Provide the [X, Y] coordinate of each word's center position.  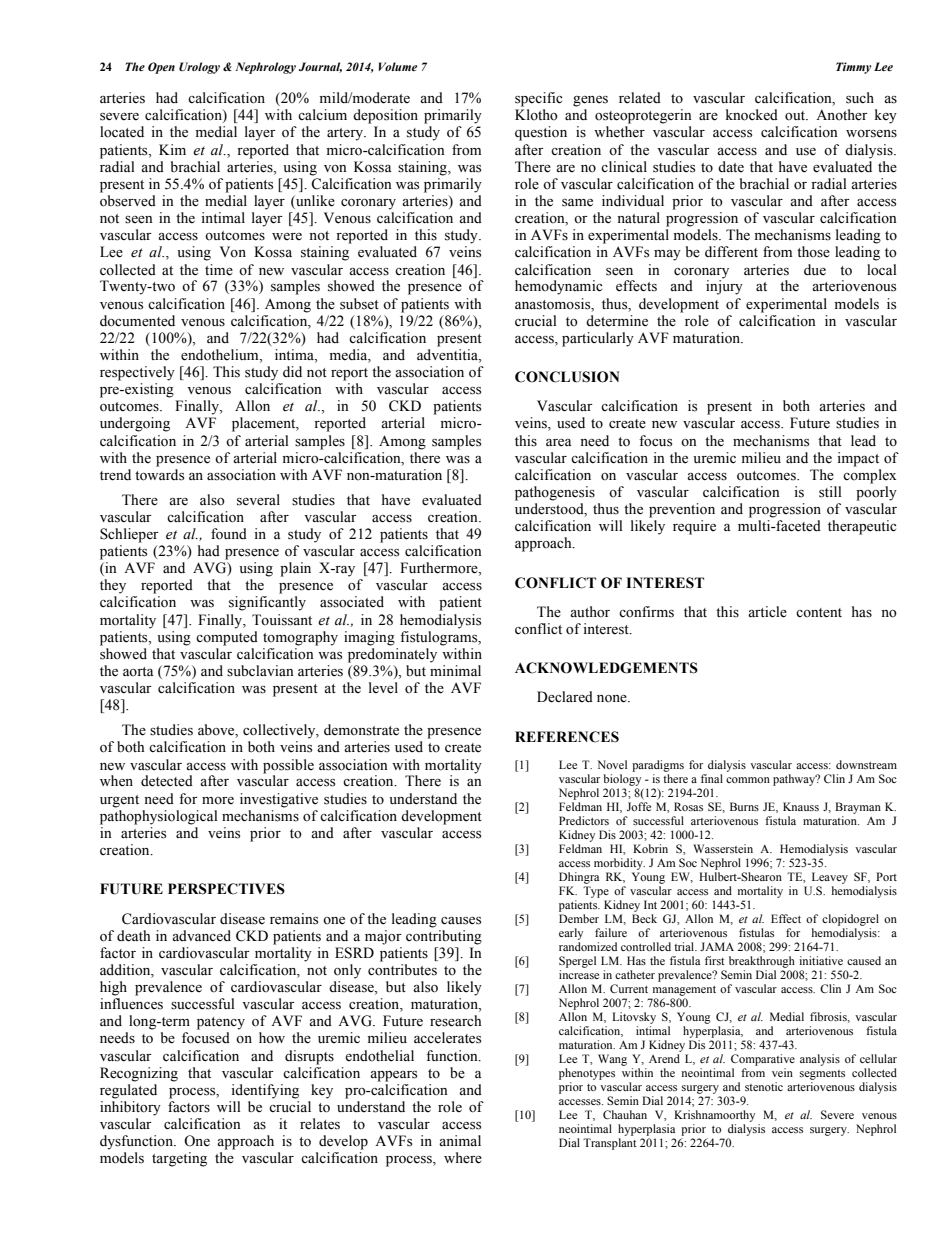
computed [227, 638]
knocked [752, 115]
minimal [455, 670]
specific [538, 99]
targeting [179, 1159]
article [767, 612]
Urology [199, 68]
